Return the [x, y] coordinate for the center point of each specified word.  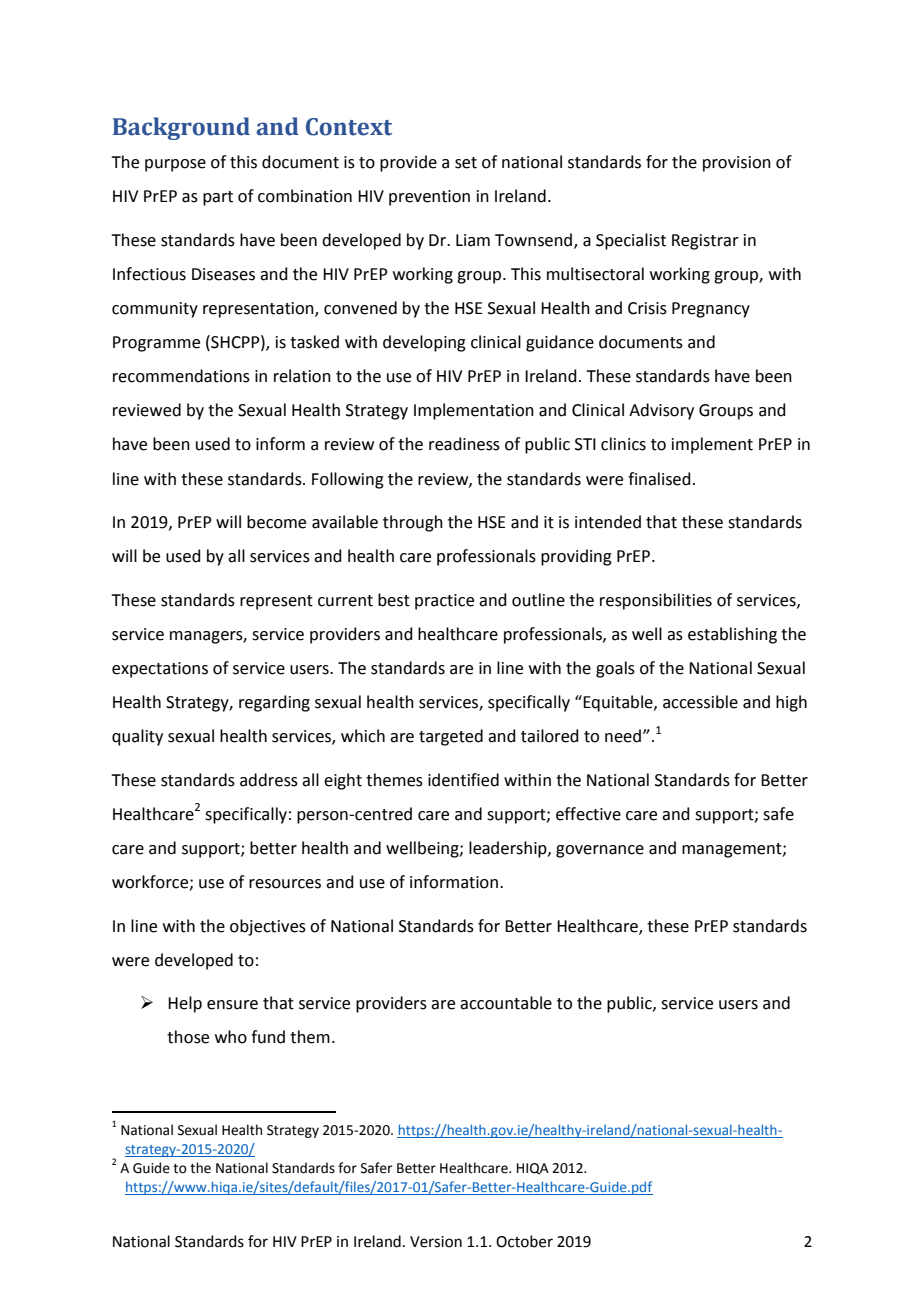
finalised [659, 479]
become [276, 522]
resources [285, 884]
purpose [175, 165]
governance [600, 851]
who [231, 1037]
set [466, 163]
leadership [509, 849]
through [413, 523]
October [524, 1241]
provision [737, 164]
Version [436, 1242]
